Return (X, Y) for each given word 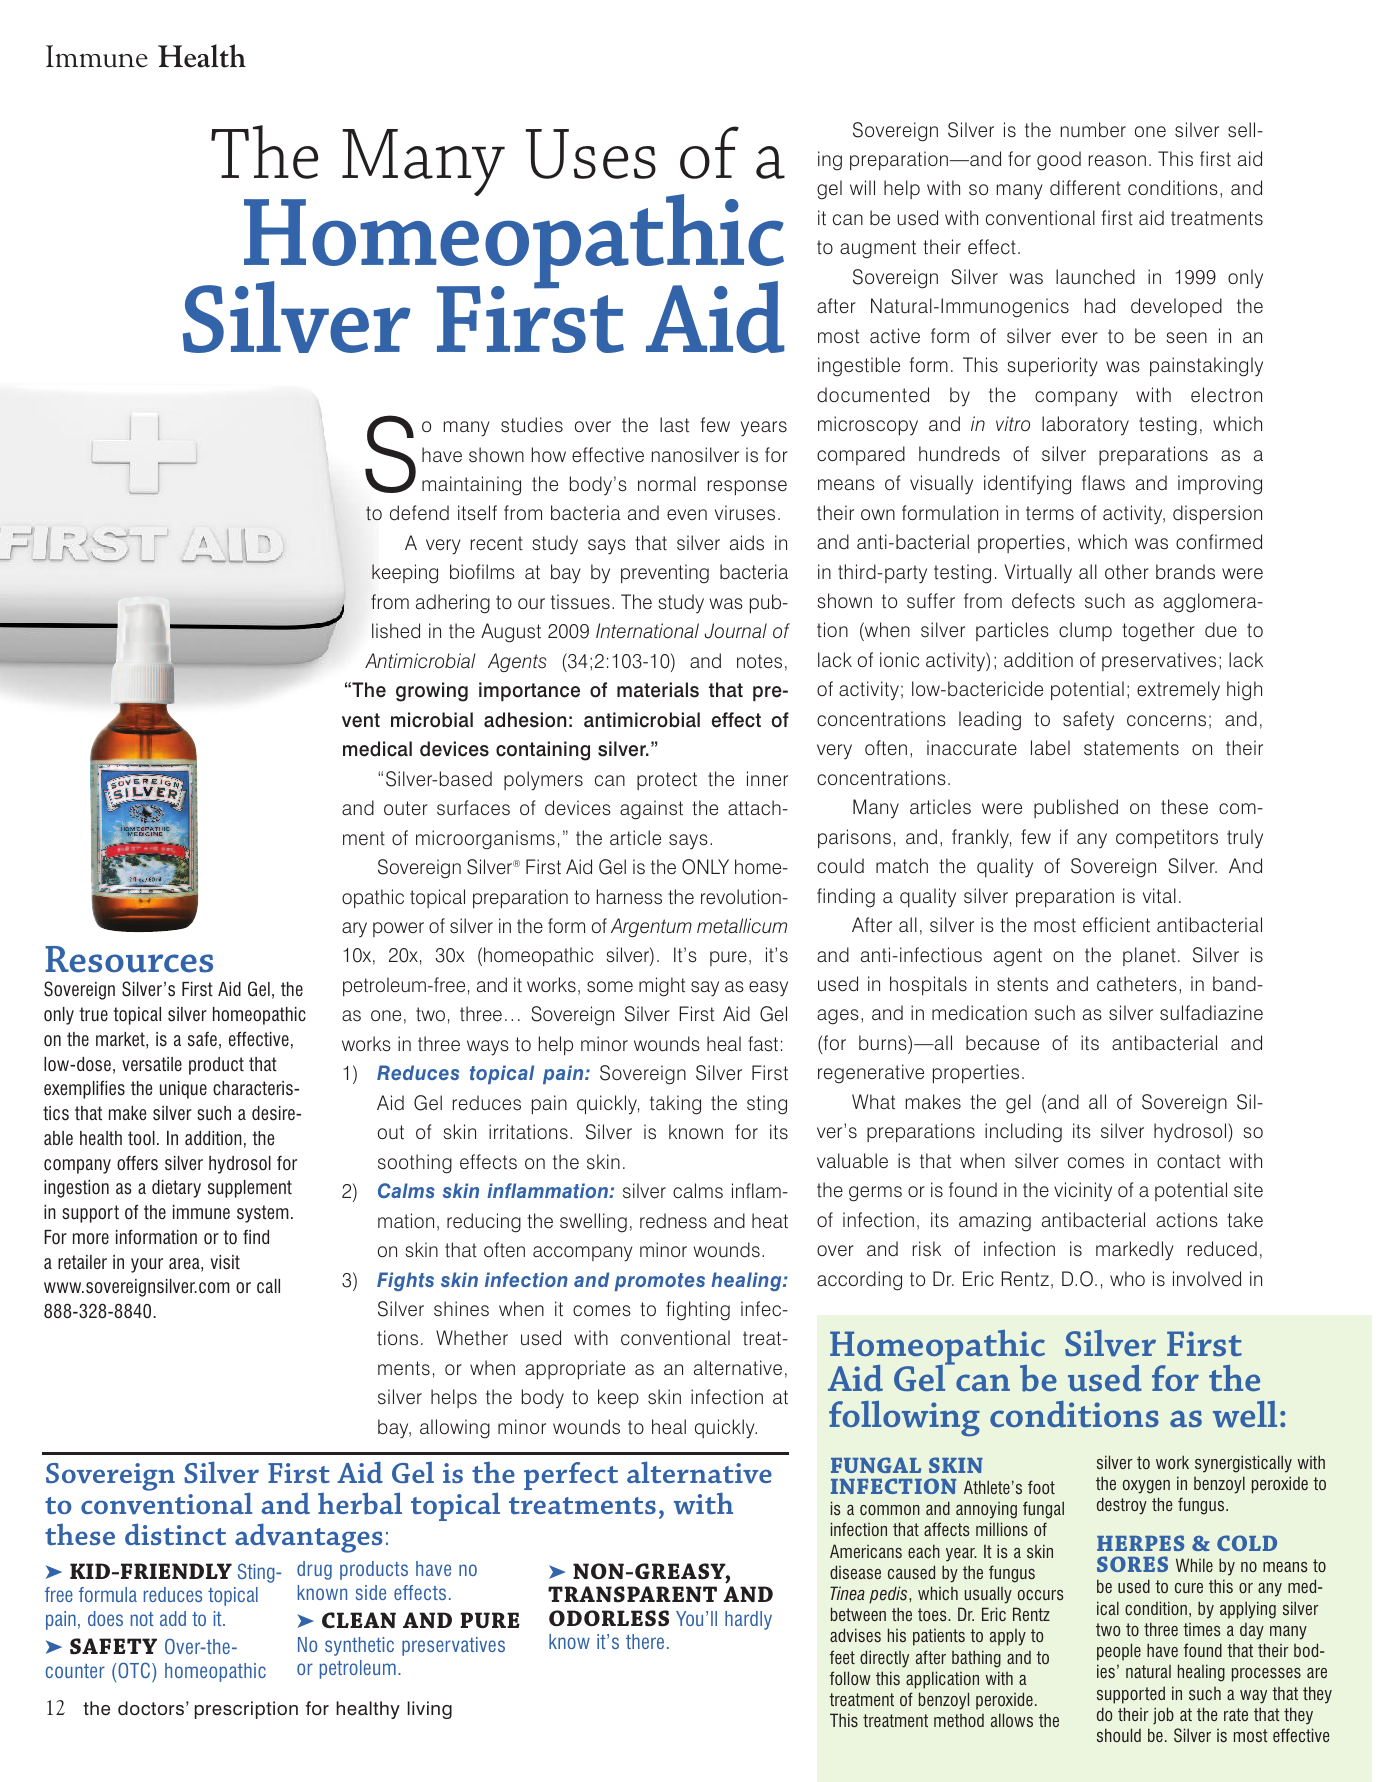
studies (532, 425)
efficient (1116, 925)
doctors (151, 1708)
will (862, 187)
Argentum (651, 927)
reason (1117, 161)
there (645, 1641)
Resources (129, 959)
